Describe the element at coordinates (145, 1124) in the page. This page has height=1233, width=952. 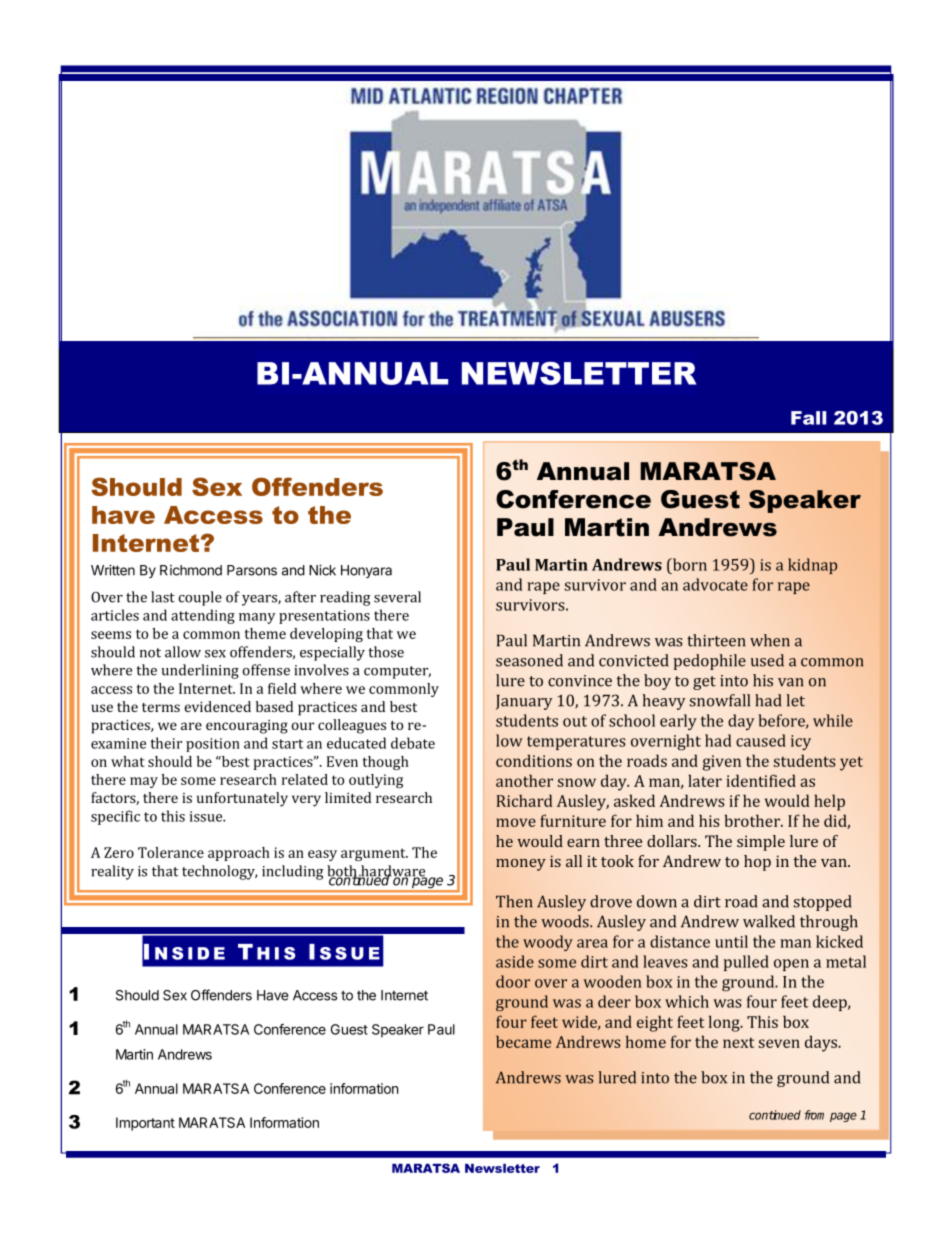
I see `Important` at that location.
